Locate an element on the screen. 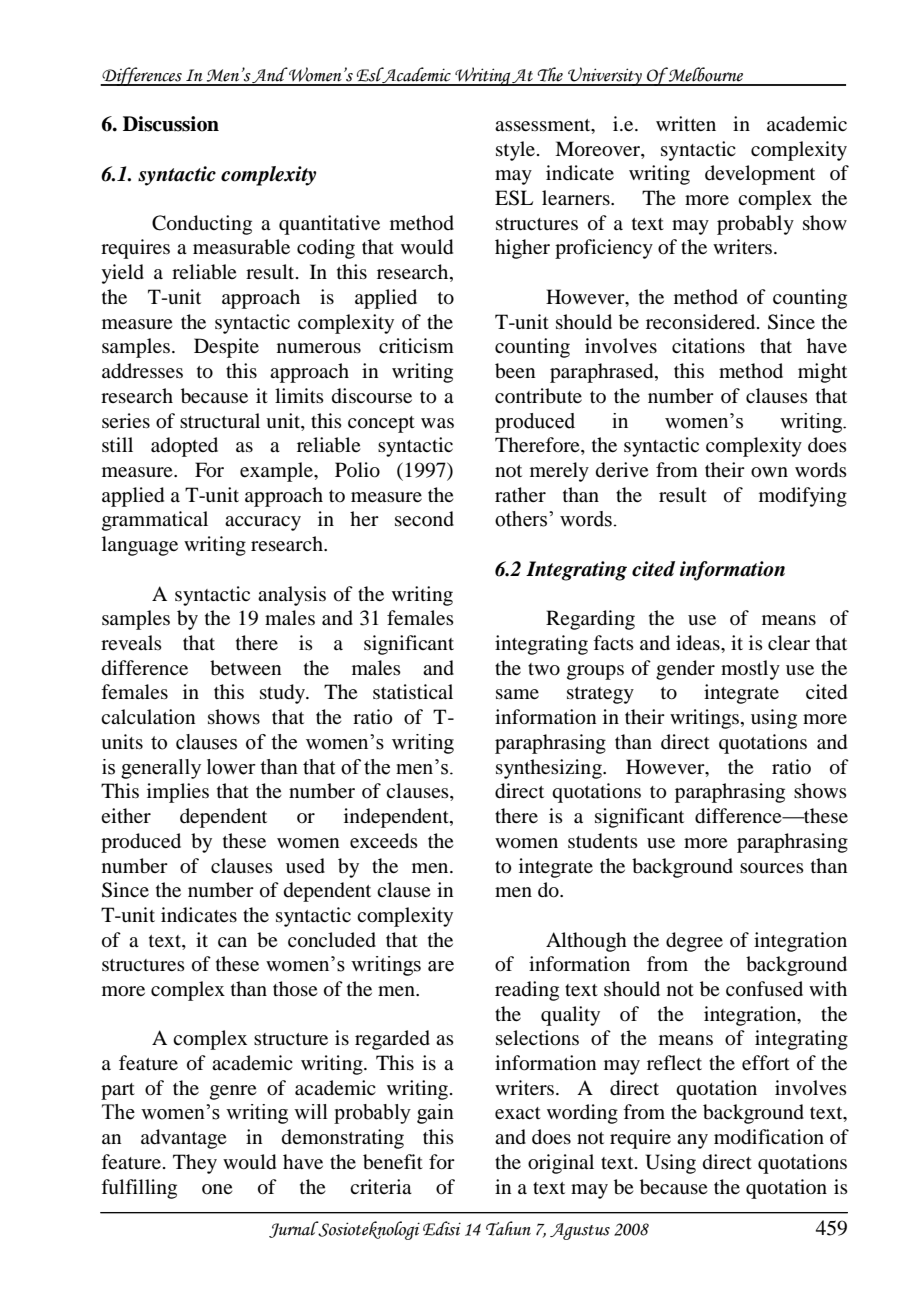 This screenshot has height=1305, width=924. own is located at coordinates (769, 472).
